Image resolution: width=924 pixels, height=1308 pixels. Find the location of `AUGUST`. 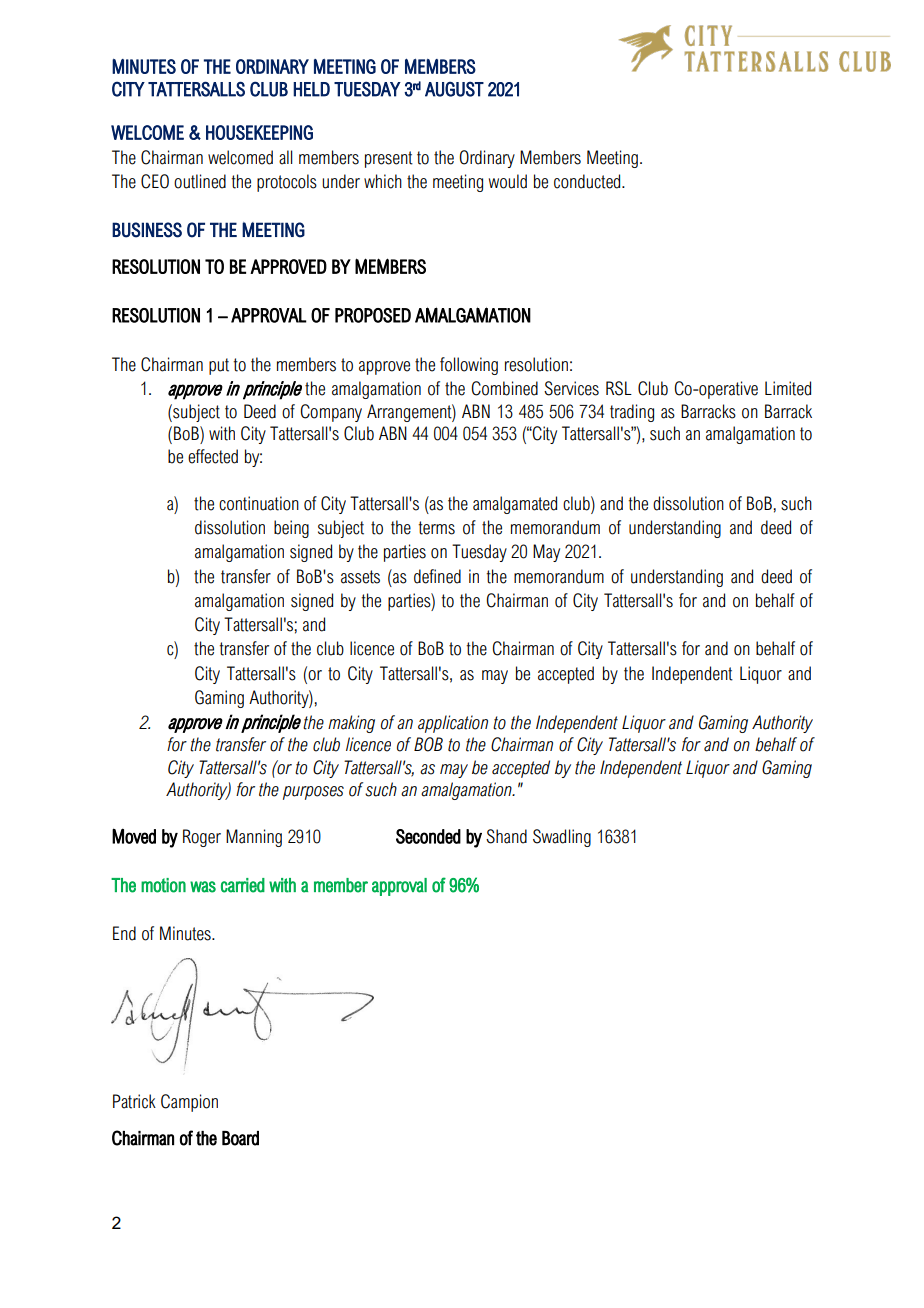

AUGUST is located at coordinates (454, 89).
